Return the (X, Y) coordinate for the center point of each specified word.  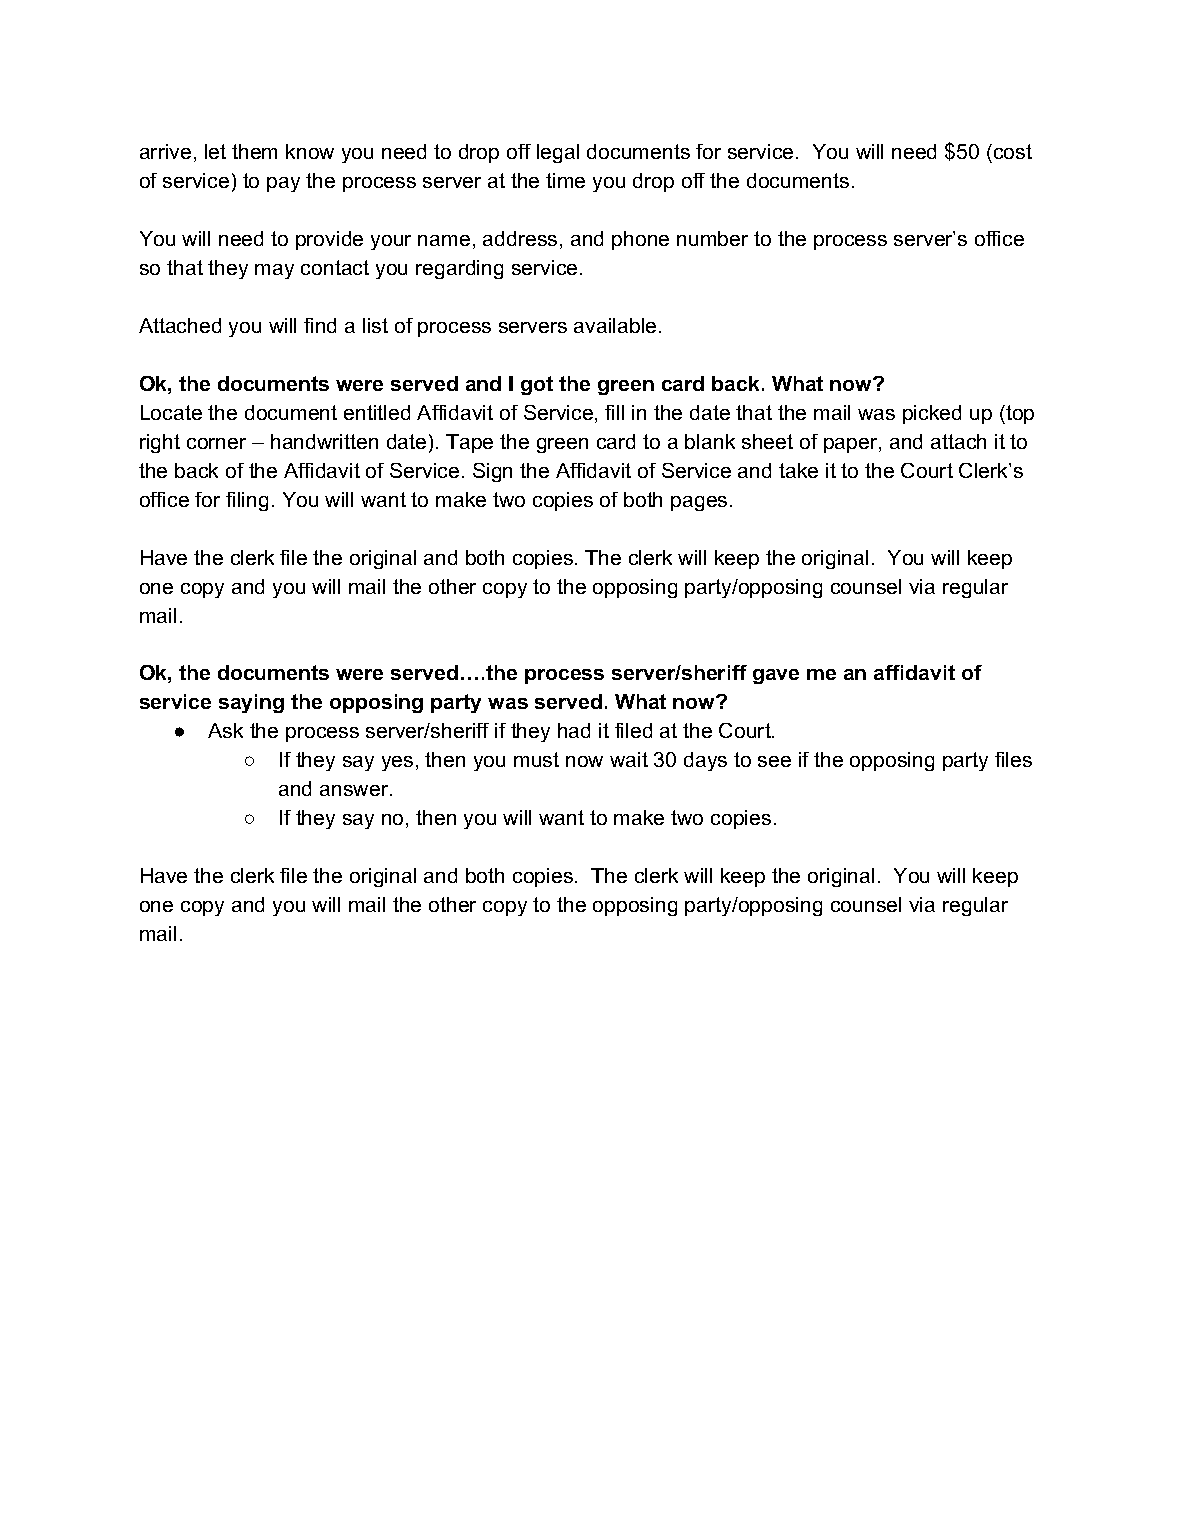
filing (247, 501)
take (798, 470)
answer (355, 790)
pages (699, 503)
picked (932, 414)
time (565, 180)
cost (1011, 151)
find (320, 325)
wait (629, 759)
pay (283, 184)
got (537, 385)
